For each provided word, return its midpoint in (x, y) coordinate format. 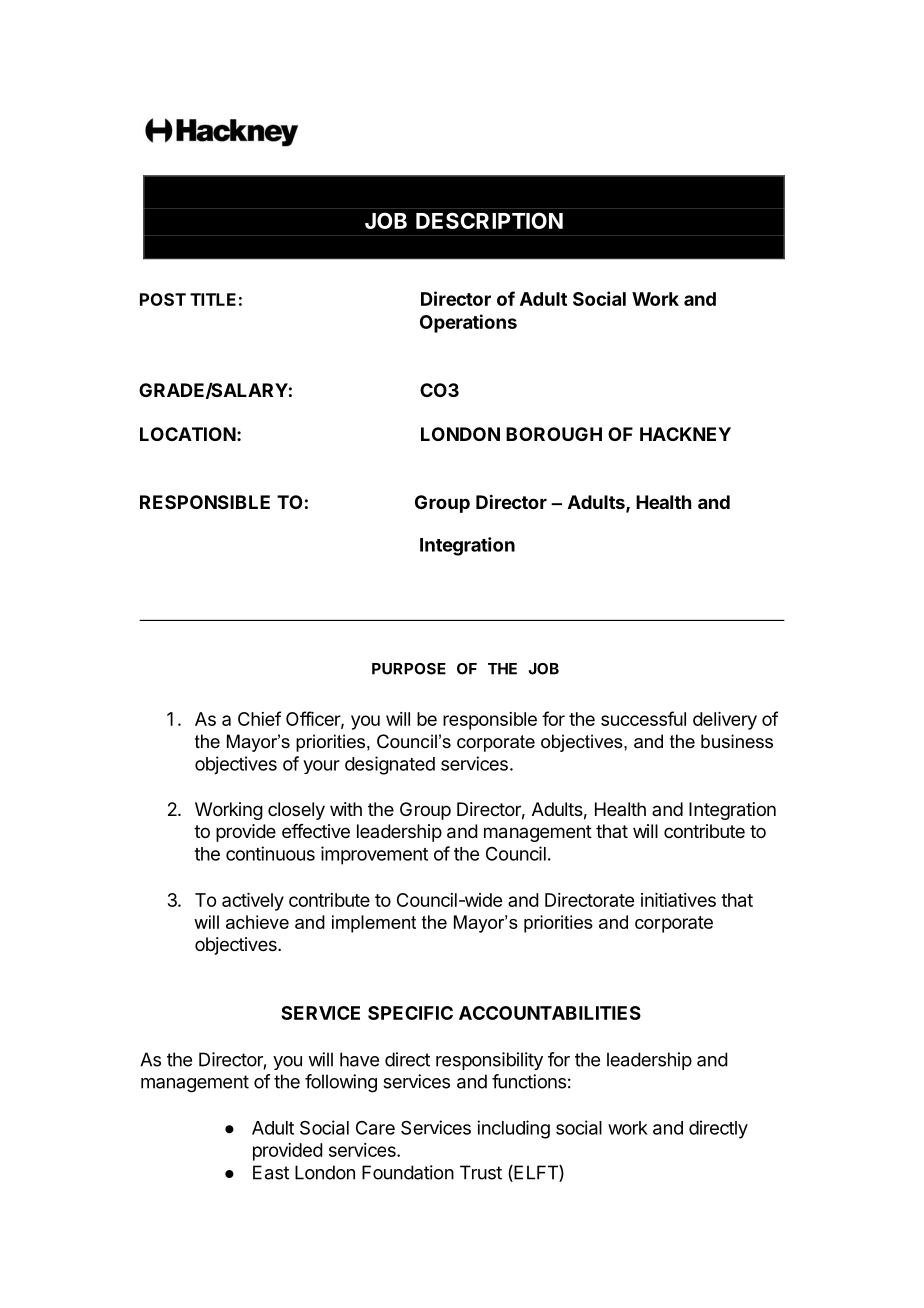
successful (643, 718)
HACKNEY (685, 434)
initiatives (678, 900)
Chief (259, 718)
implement (374, 924)
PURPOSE (409, 669)
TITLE (213, 299)
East (271, 1172)
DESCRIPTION (489, 220)
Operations (468, 323)
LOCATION (188, 434)
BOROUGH (554, 434)
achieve (257, 922)
